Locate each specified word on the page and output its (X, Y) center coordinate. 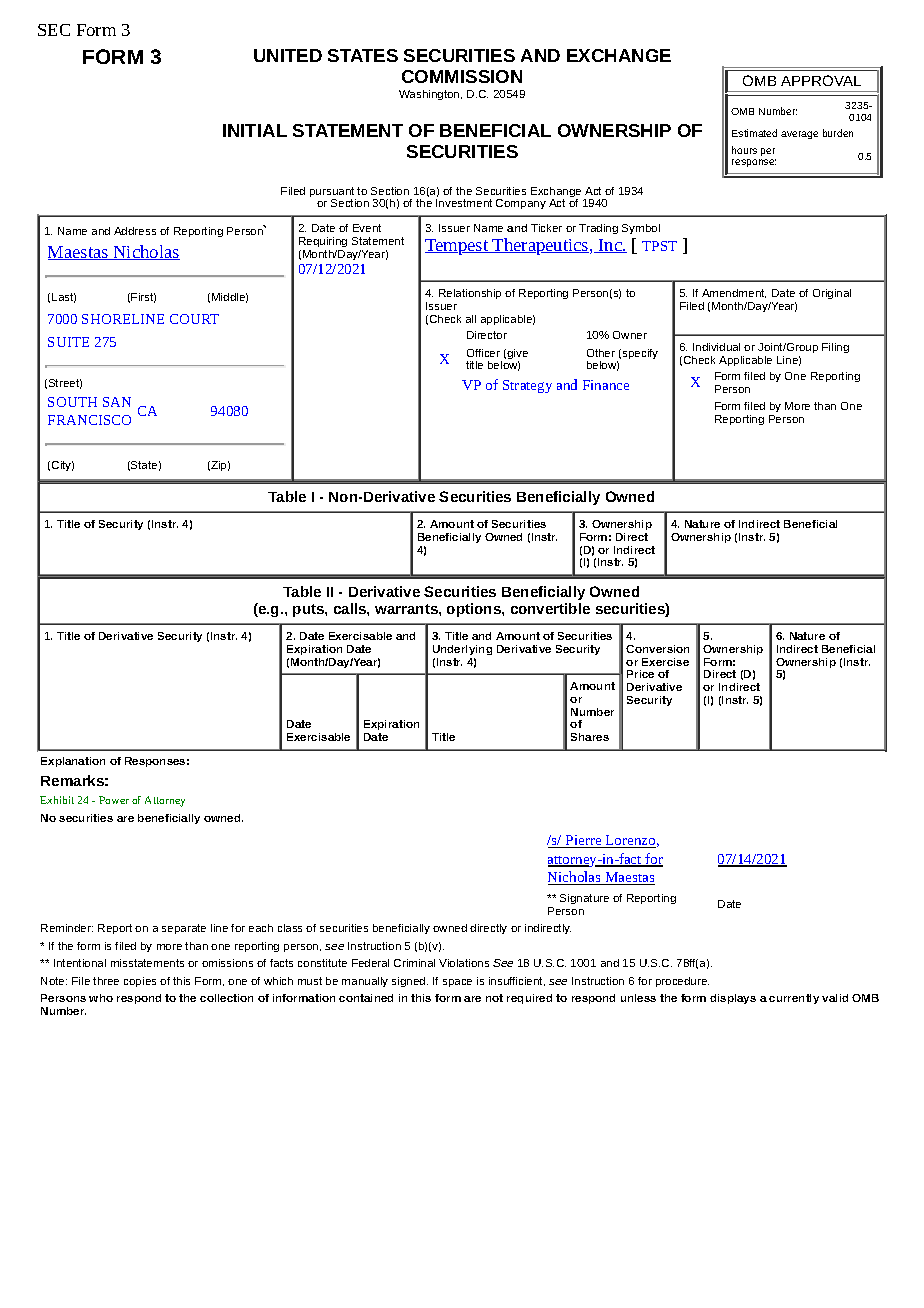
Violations (464, 963)
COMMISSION (462, 76)
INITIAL (255, 130)
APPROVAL (821, 80)
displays (733, 999)
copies (140, 982)
